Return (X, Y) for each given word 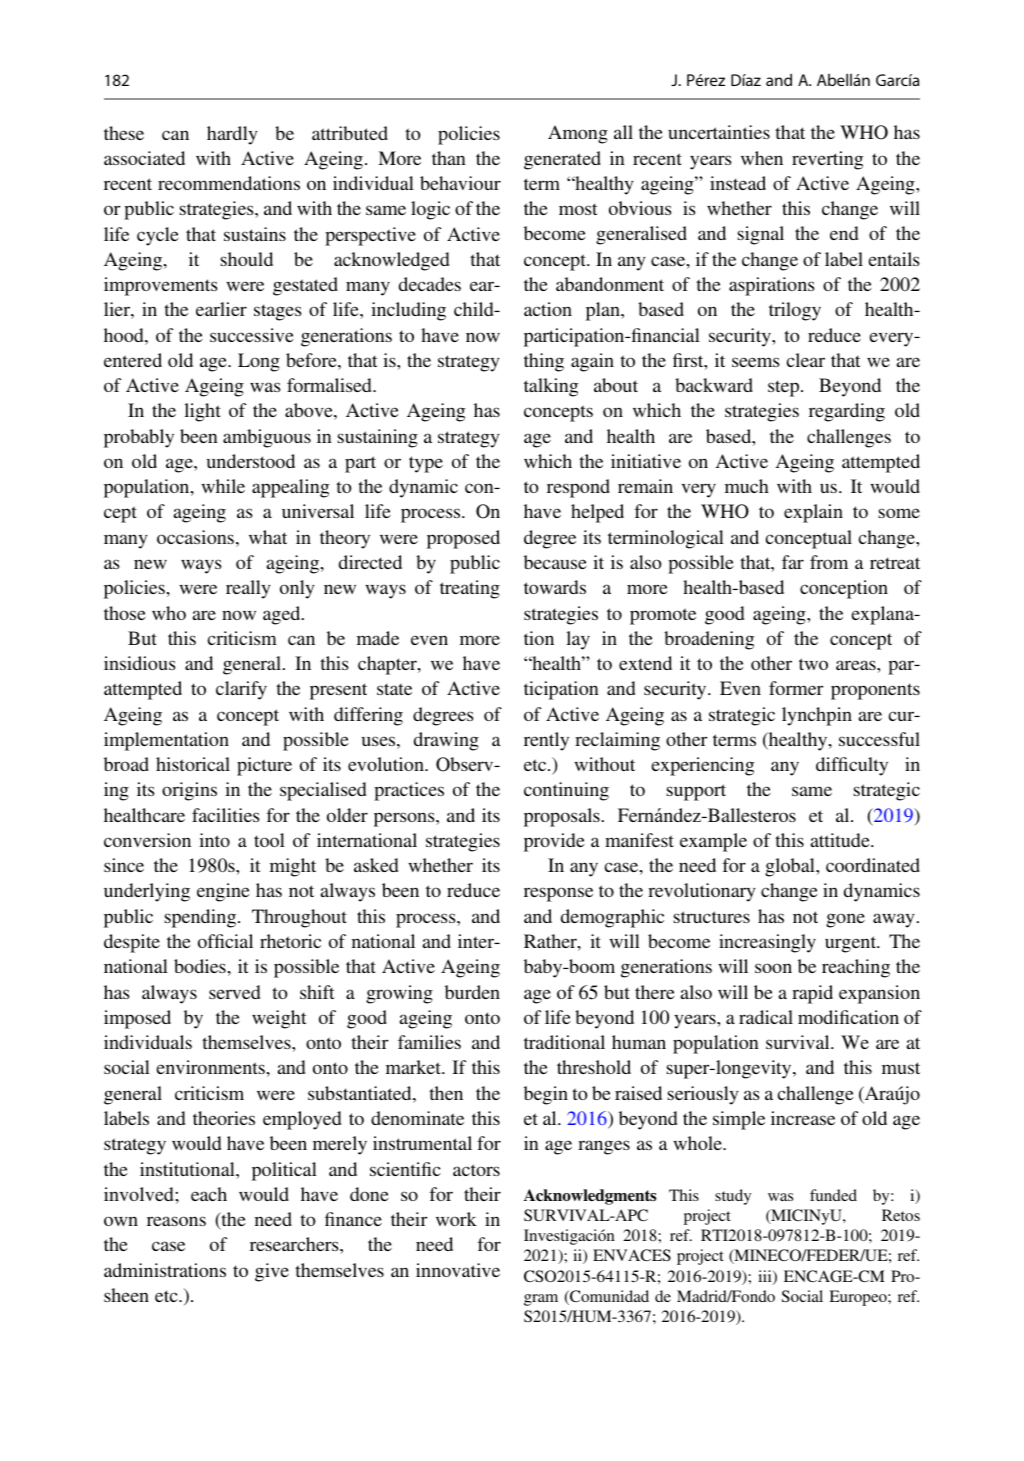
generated (562, 160)
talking (551, 387)
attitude (841, 840)
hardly (232, 135)
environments (210, 1067)
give (272, 1272)
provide (554, 842)
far (793, 562)
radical (766, 1017)
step (783, 388)
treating (470, 589)
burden (472, 992)
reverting (827, 160)
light (202, 412)
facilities (226, 815)
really (248, 589)
